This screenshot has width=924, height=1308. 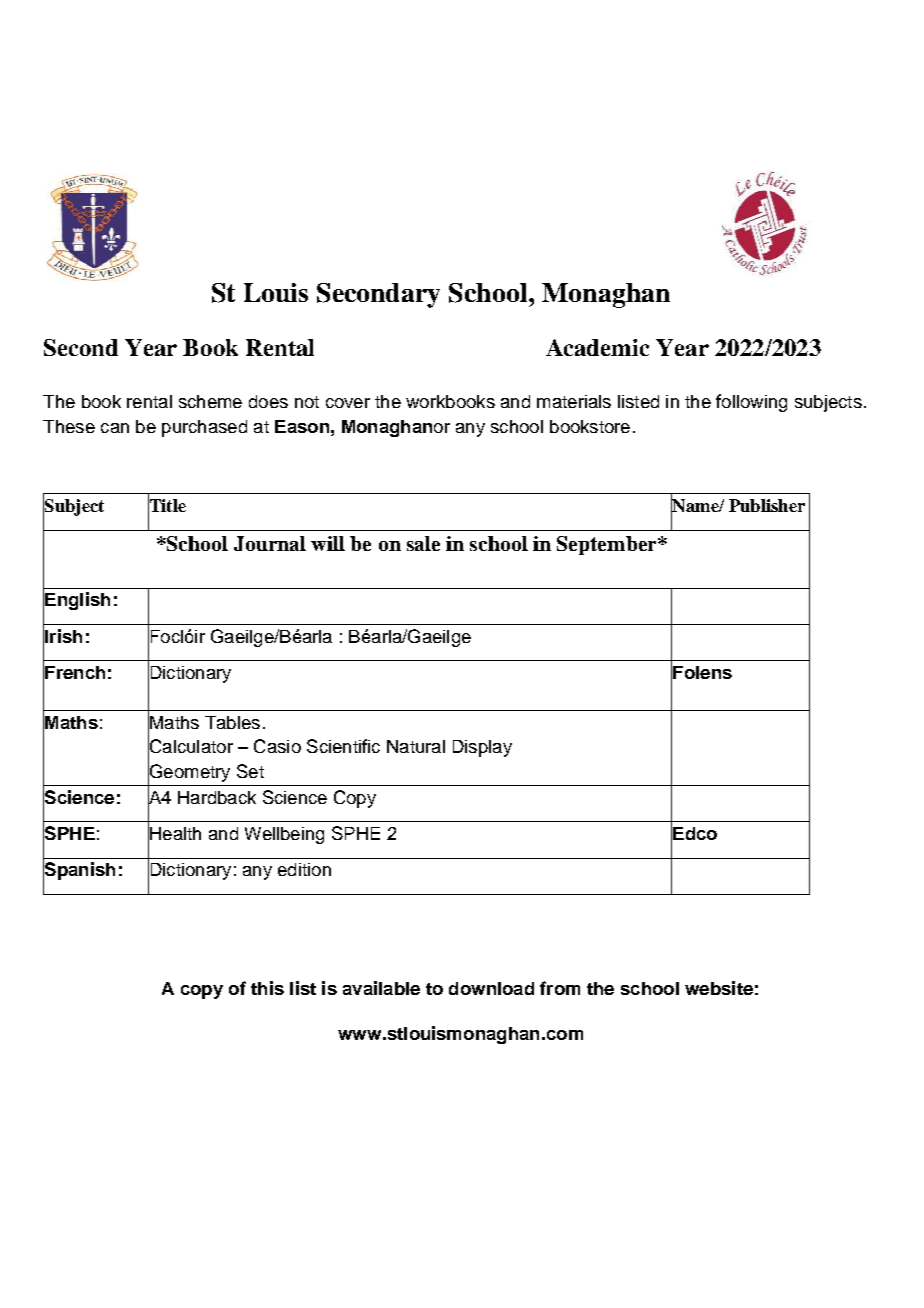 I want to click on Title, so click(x=167, y=505).
